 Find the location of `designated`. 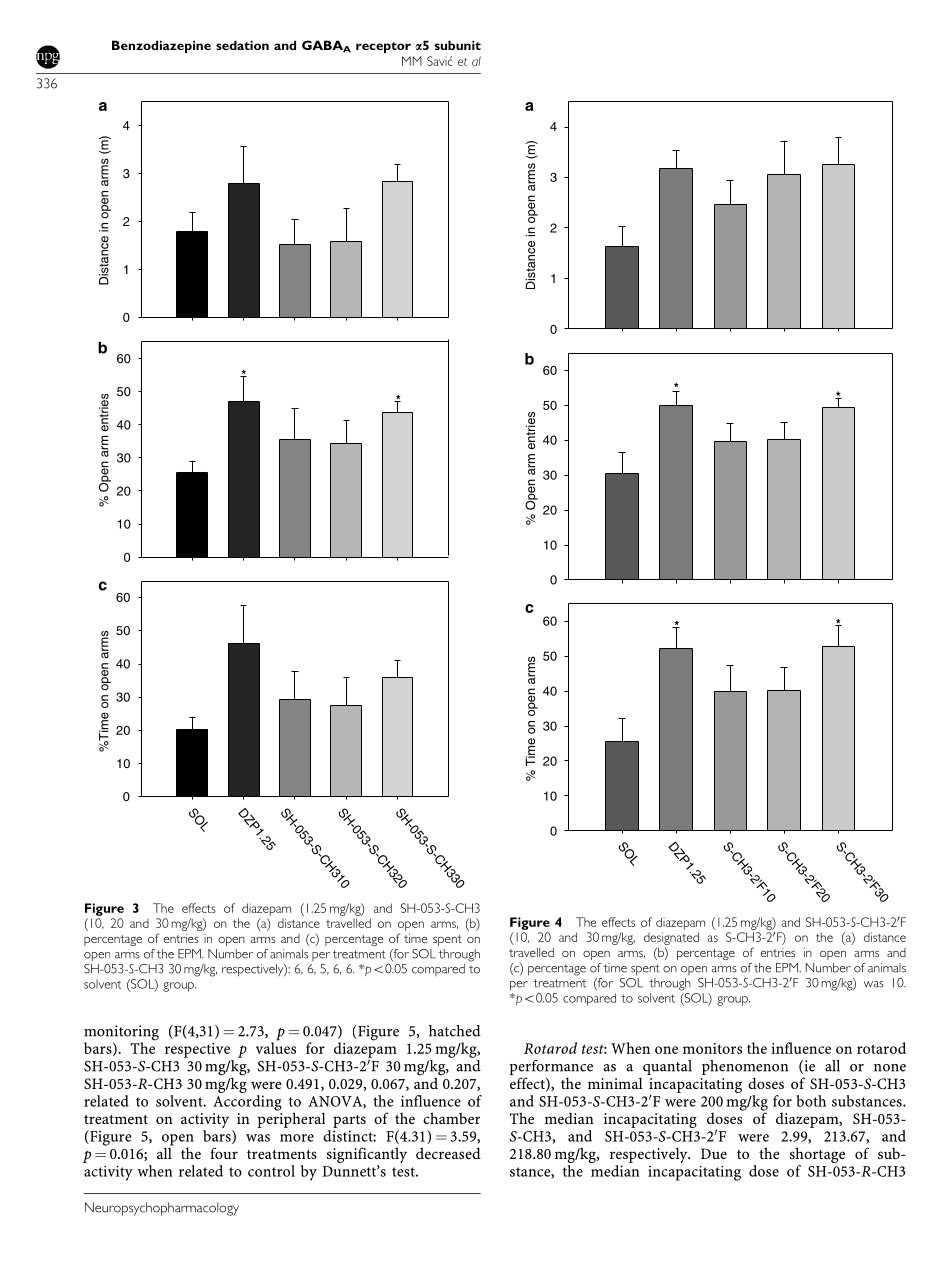

designated is located at coordinates (671, 938).
